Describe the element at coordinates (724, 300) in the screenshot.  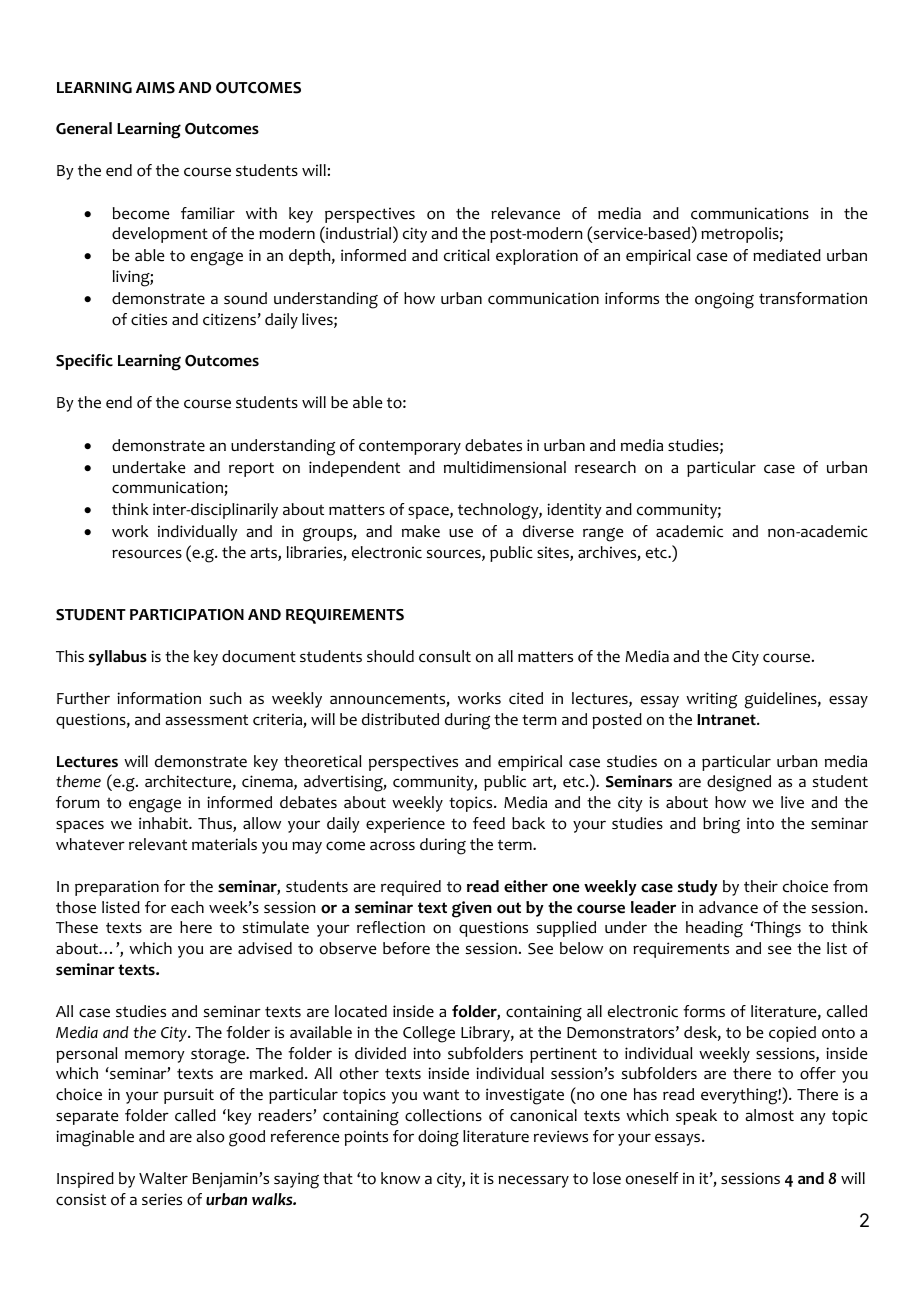
I see `ongoing` at that location.
